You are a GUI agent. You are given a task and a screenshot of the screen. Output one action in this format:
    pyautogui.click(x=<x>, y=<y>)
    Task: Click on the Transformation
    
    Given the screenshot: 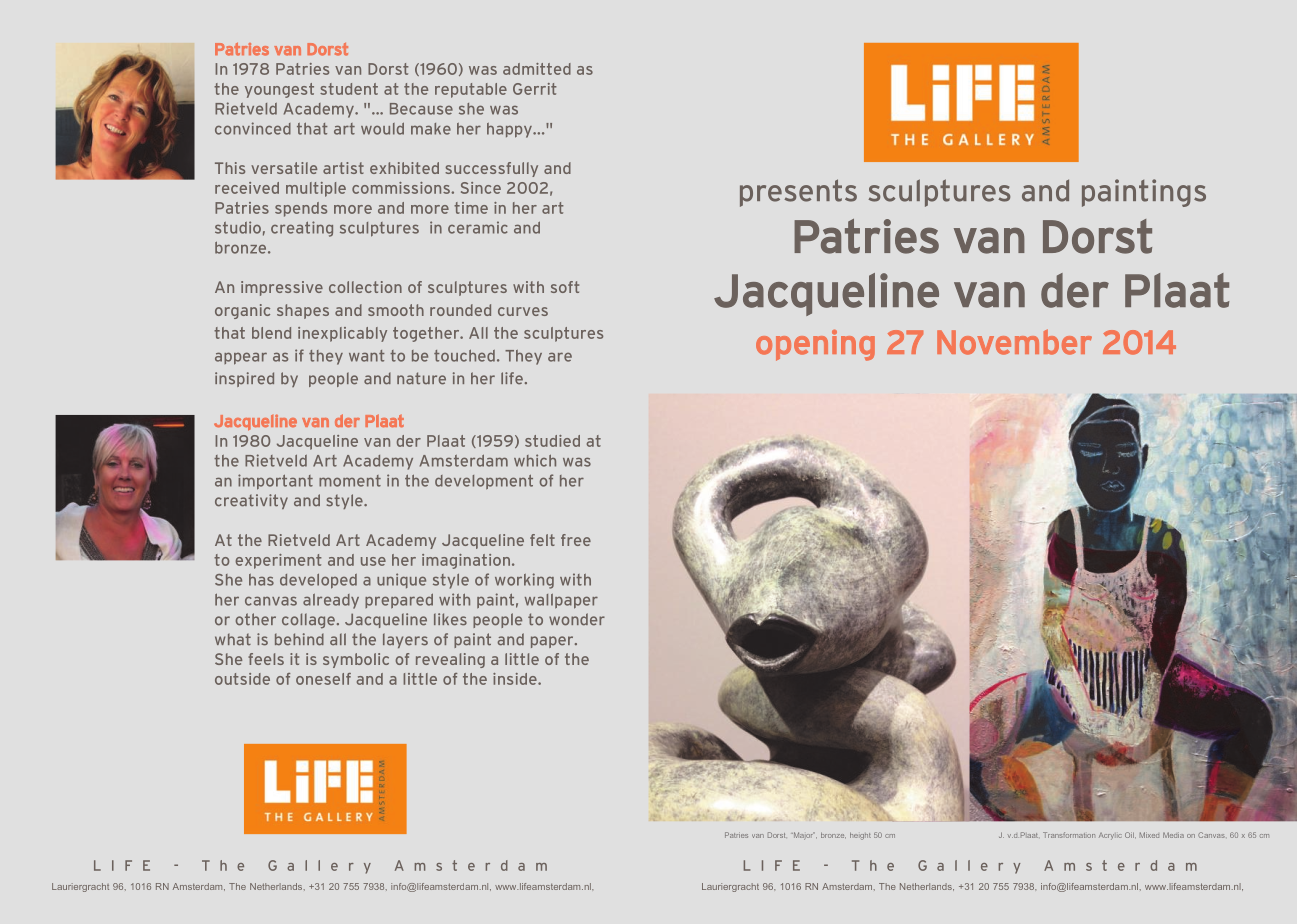 What is the action you would take?
    pyautogui.click(x=1069, y=835)
